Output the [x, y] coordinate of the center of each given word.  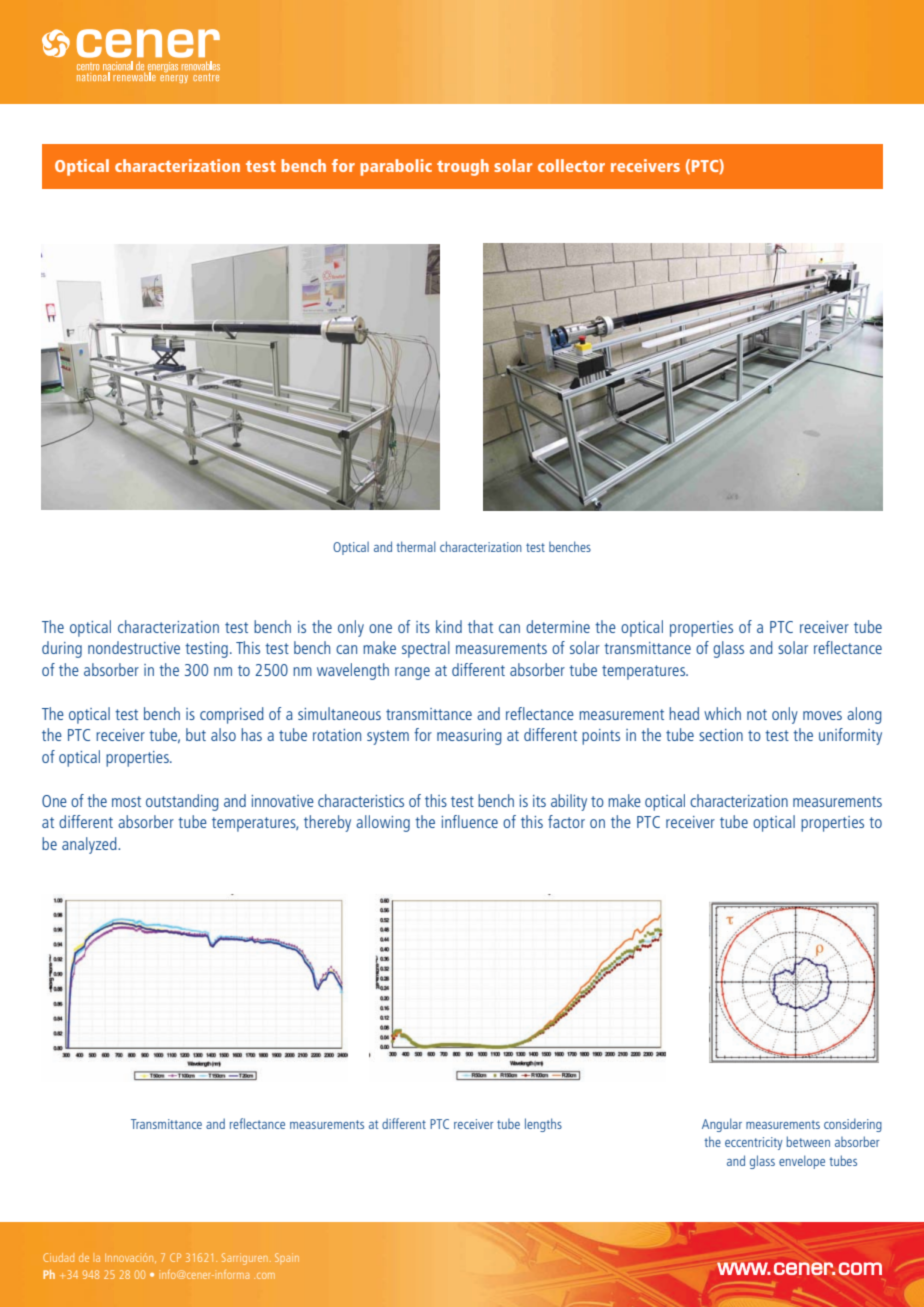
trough [463, 167]
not [757, 714]
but [196, 734]
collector [571, 165]
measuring [469, 737]
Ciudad [58, 1257]
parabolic [396, 167]
